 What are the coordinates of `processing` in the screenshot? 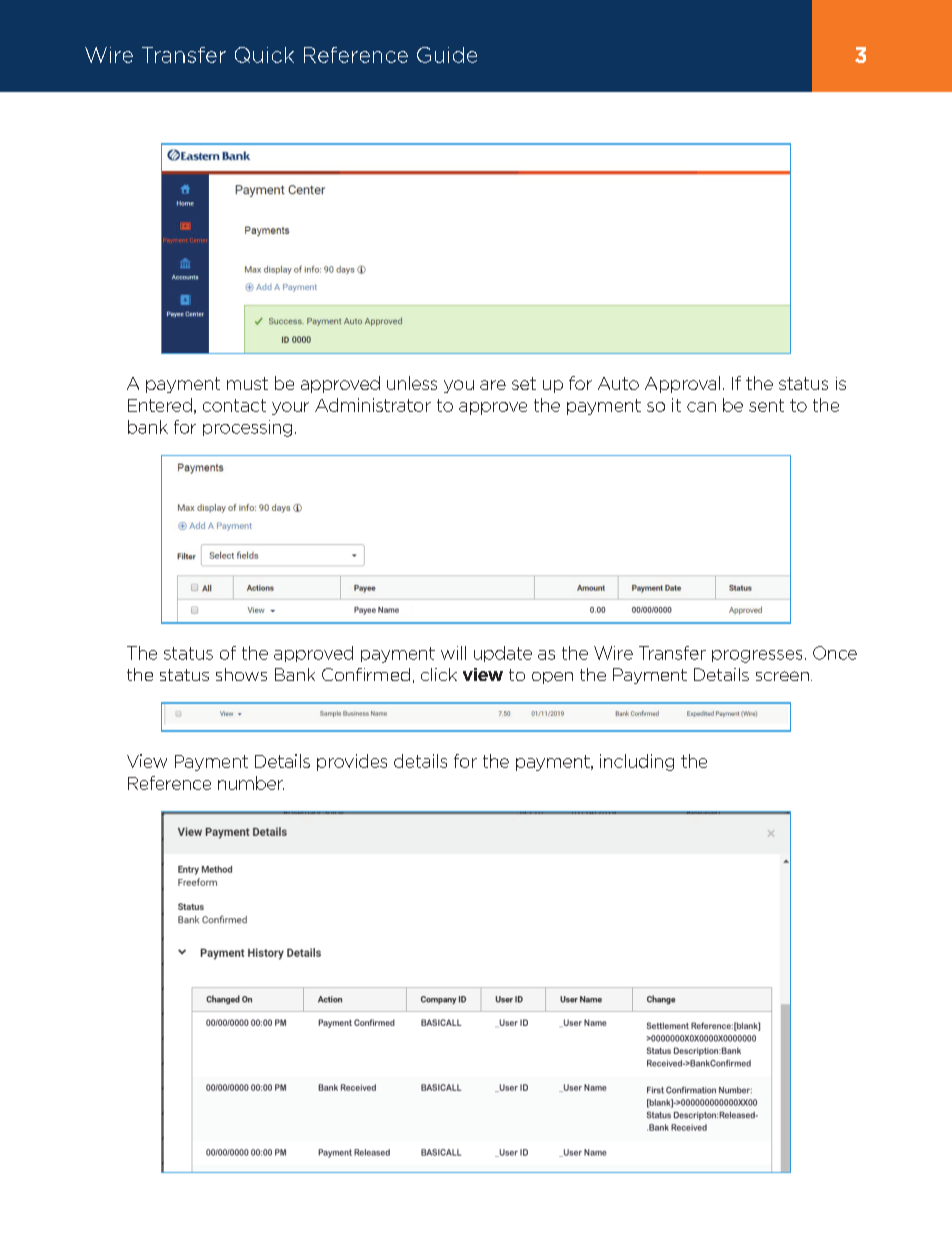 It's located at (247, 428).
